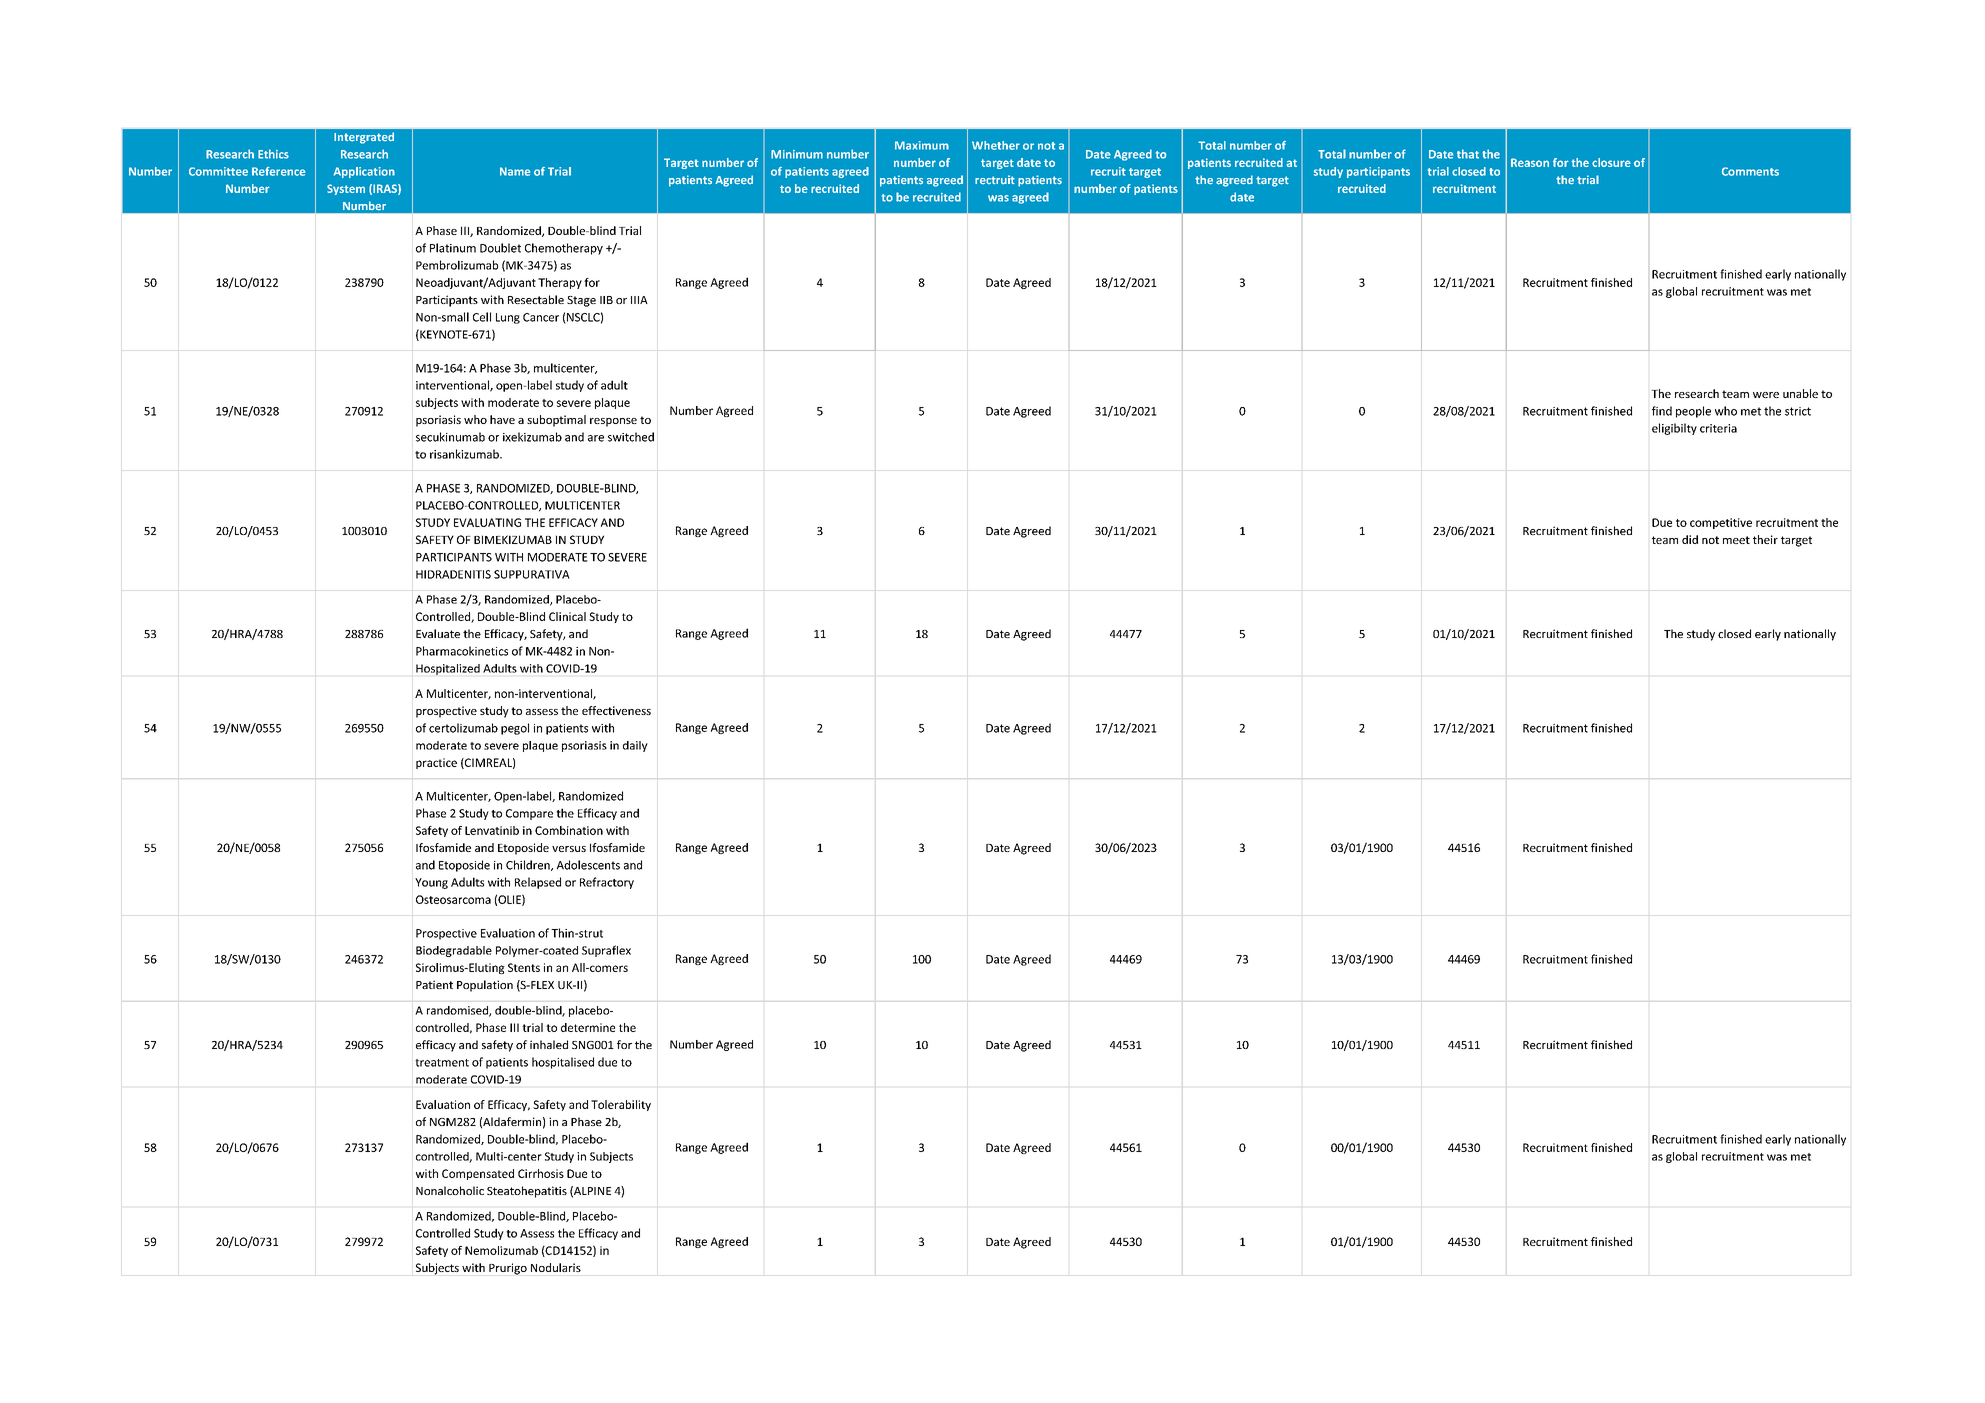 The height and width of the screenshot is (1403, 1985). I want to click on Compensated, so click(478, 1174).
